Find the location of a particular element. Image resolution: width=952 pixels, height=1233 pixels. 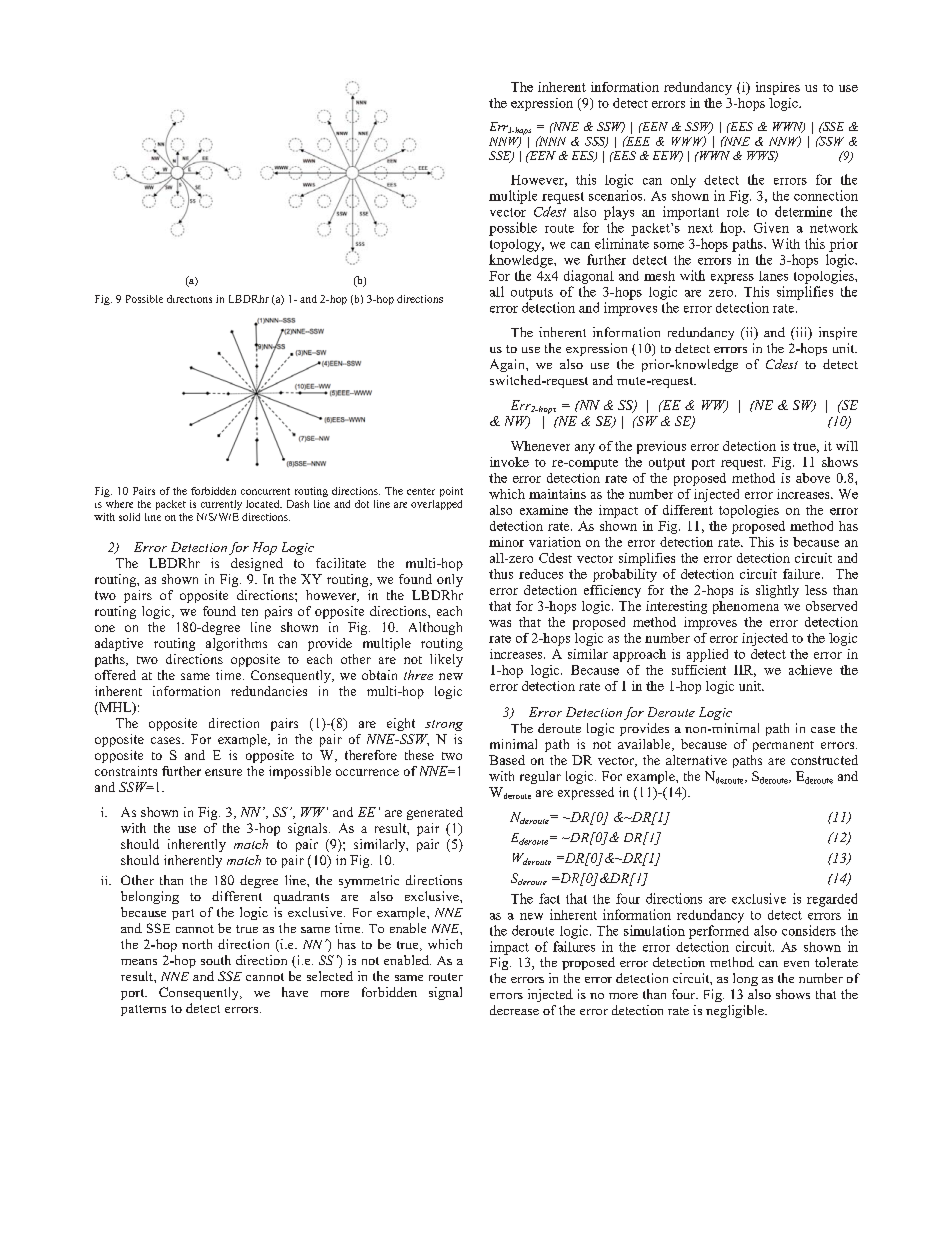

role is located at coordinates (738, 212).
